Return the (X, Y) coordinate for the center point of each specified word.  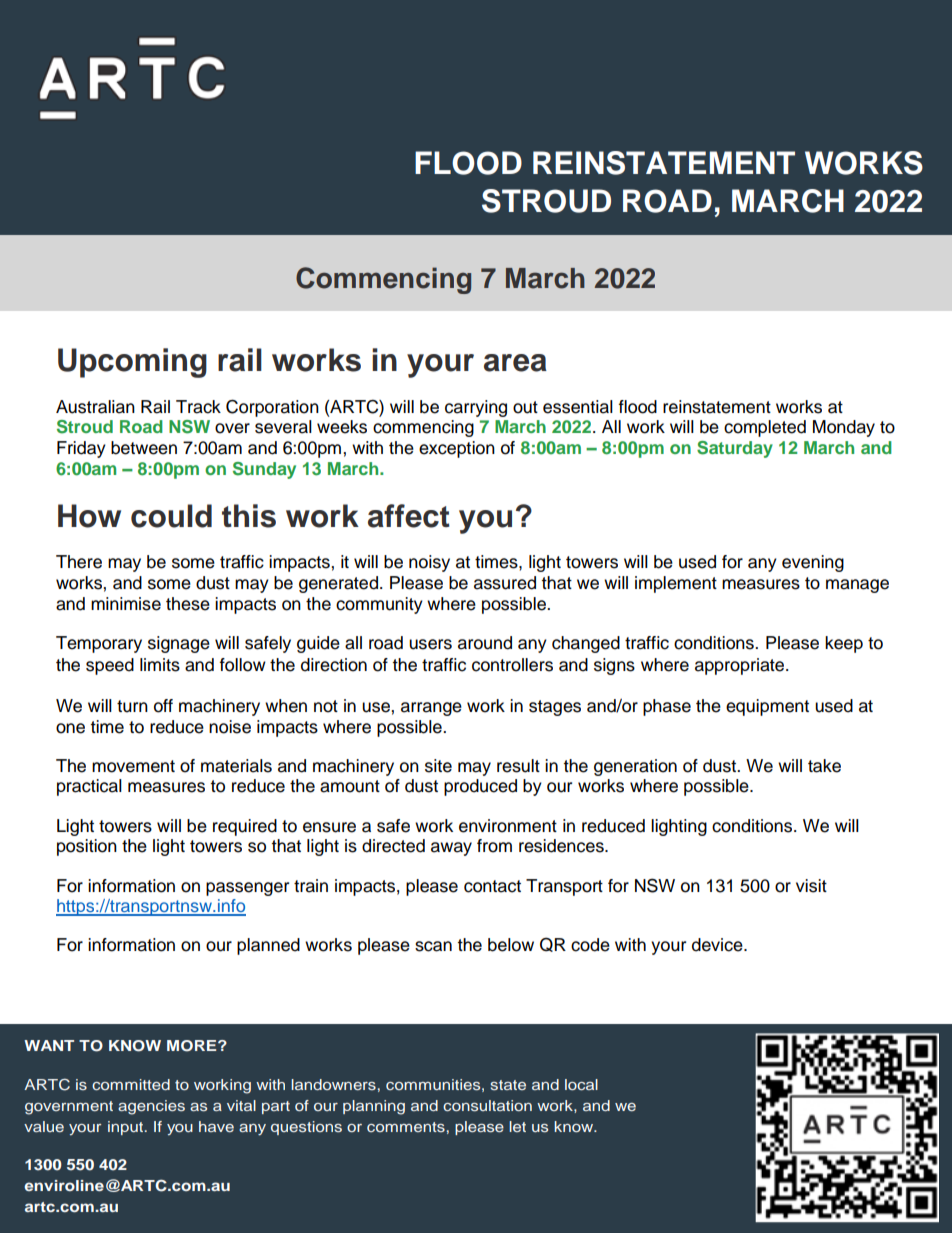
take (824, 766)
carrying (476, 408)
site (438, 766)
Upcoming (132, 363)
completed (765, 428)
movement (133, 766)
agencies (151, 1107)
